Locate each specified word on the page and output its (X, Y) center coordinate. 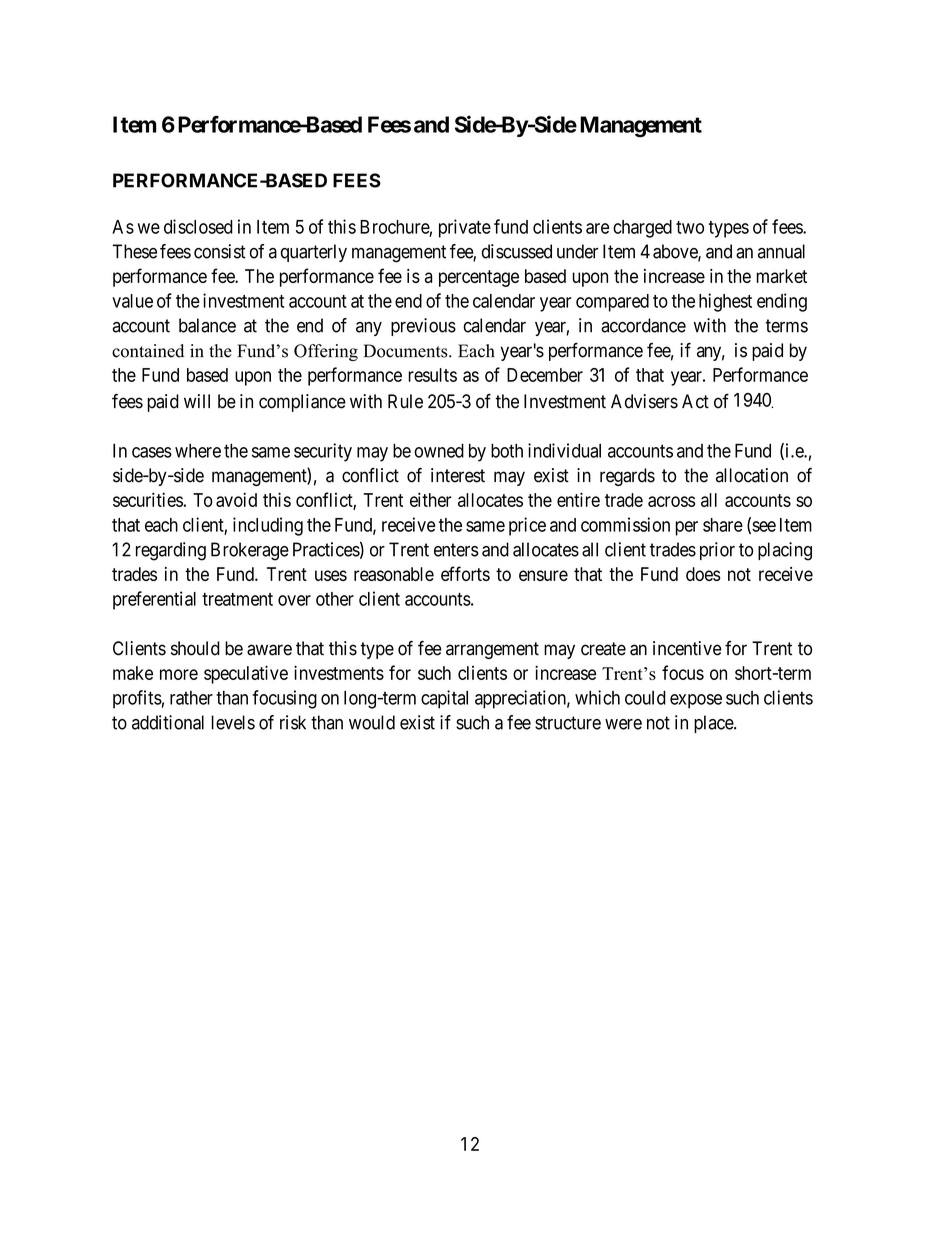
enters (456, 550)
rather (191, 698)
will (197, 401)
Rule (405, 401)
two (690, 227)
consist (220, 251)
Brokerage (250, 551)
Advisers (644, 401)
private (465, 228)
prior (717, 551)
